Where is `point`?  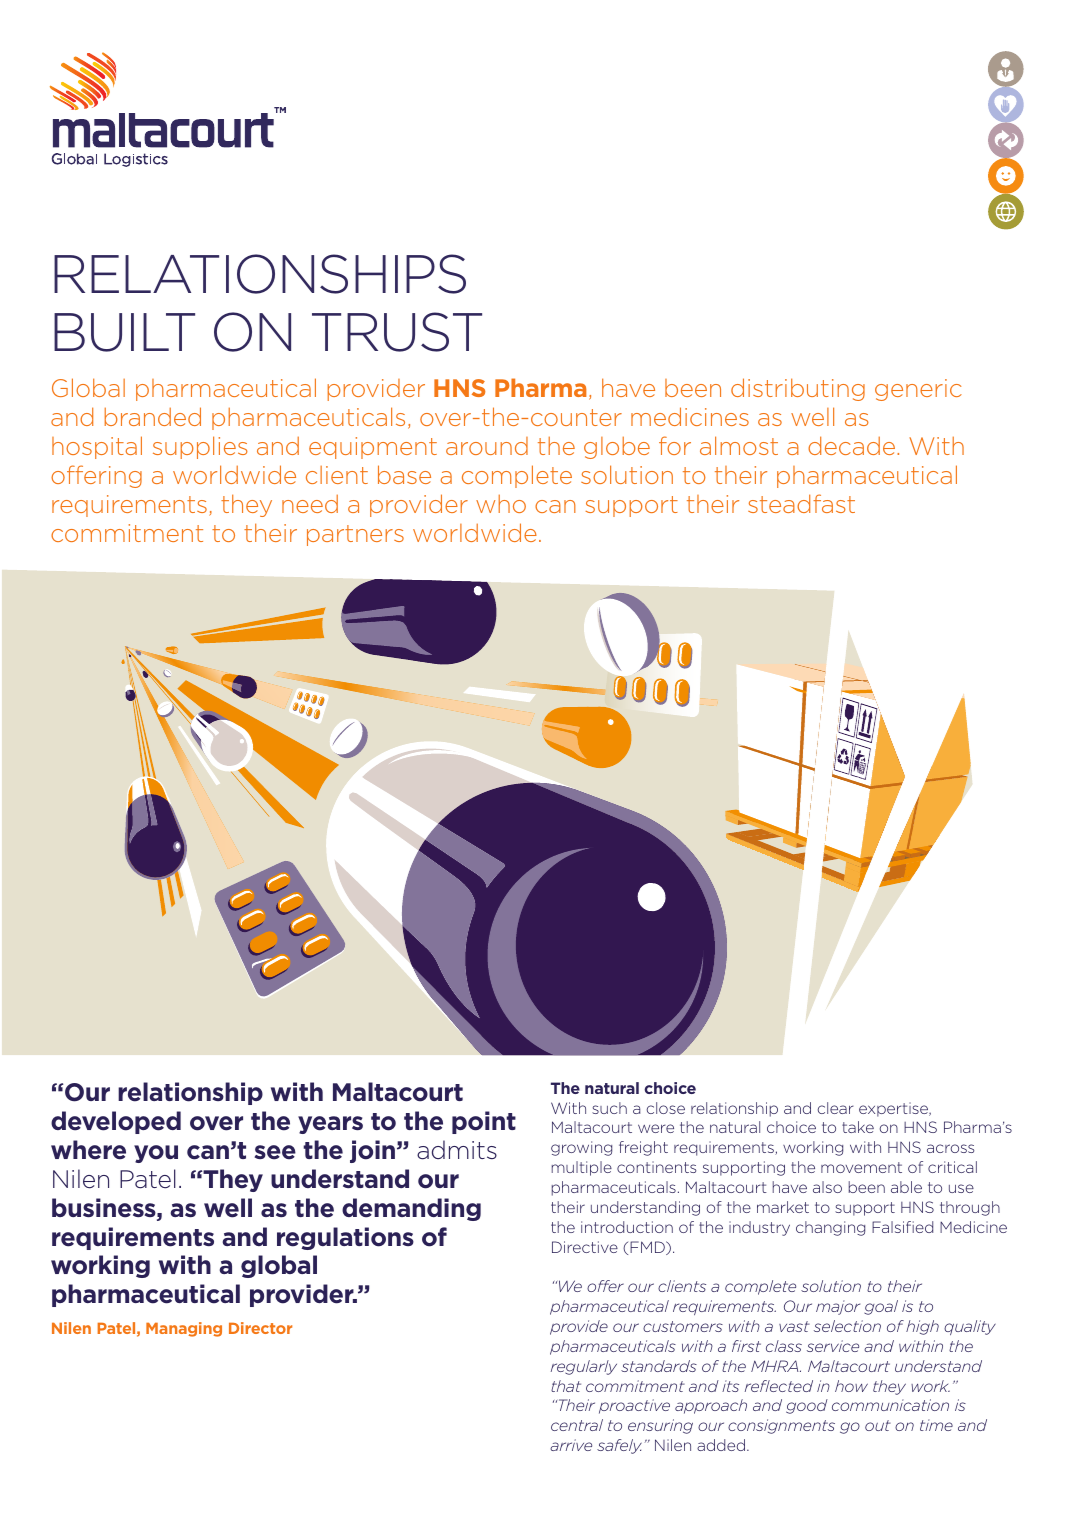
point is located at coordinates (484, 1122).
